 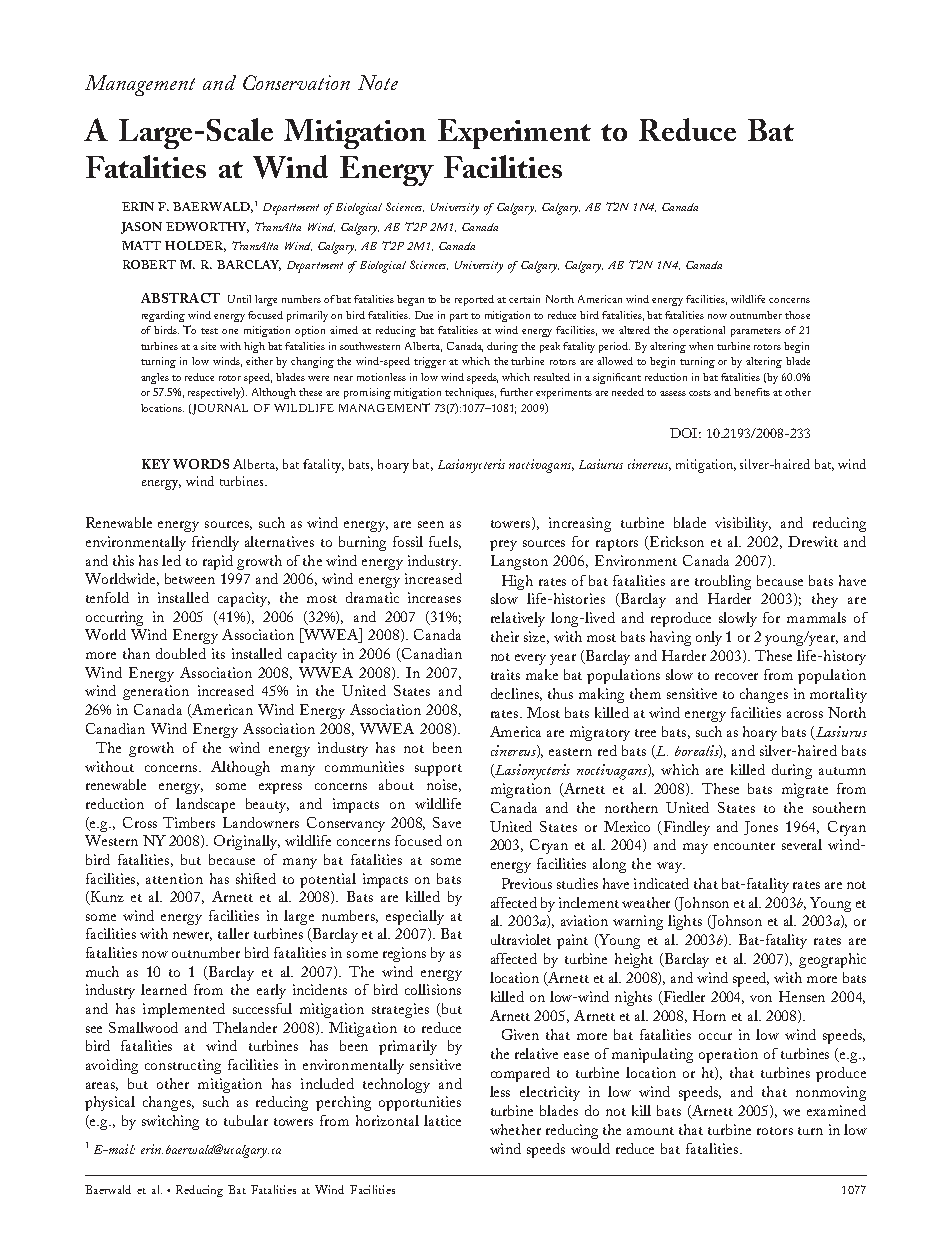 What do you see at coordinates (170, 1122) in the screenshot?
I see `switching` at bounding box center [170, 1122].
